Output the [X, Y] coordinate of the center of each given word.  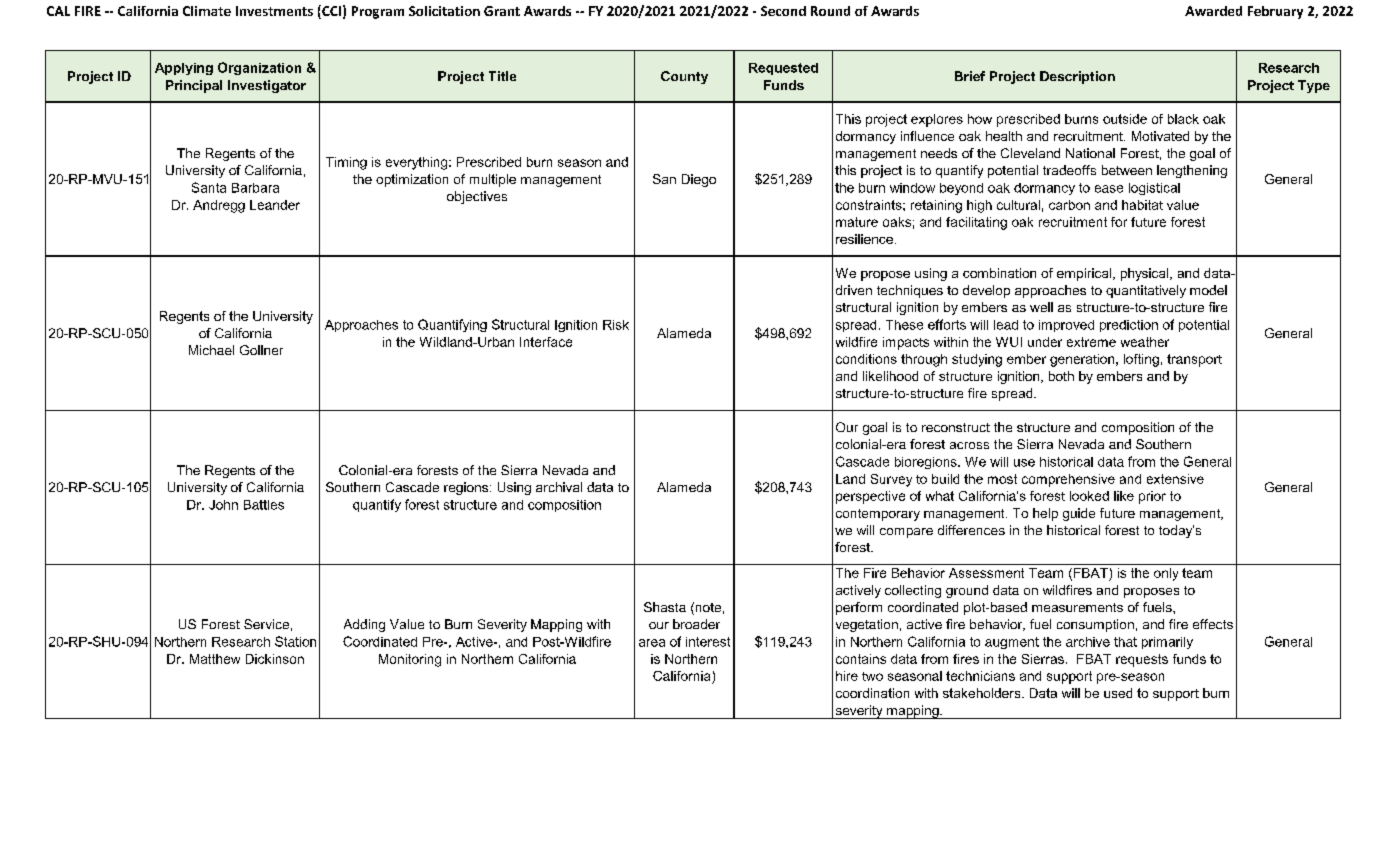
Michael [211, 350]
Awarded [1213, 11]
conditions [866, 359]
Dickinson [275, 659]
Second [783, 11]
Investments [274, 11]
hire [847, 676]
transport [1194, 360]
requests [1142, 660]
